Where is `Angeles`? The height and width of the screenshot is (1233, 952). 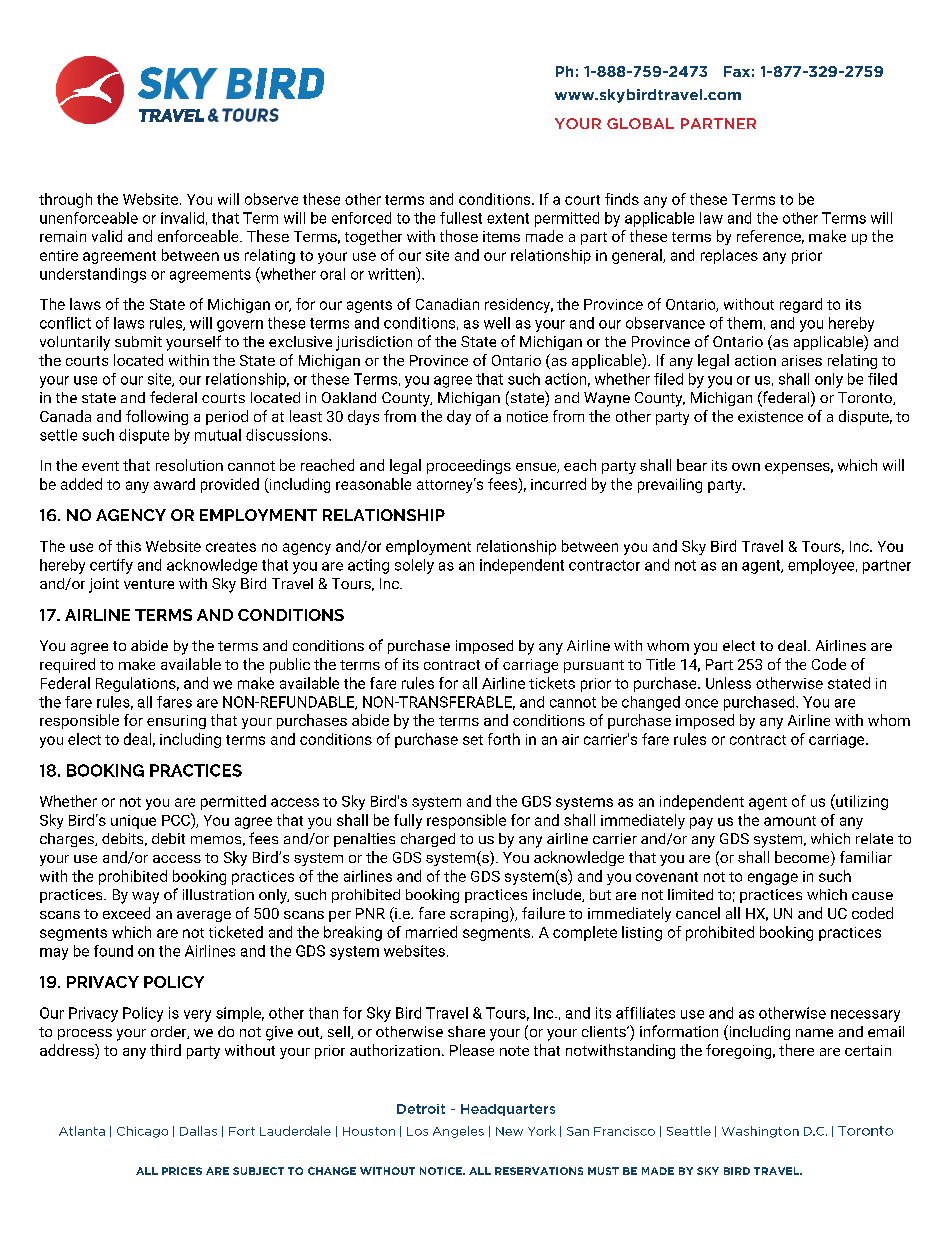
Angeles is located at coordinates (458, 1132).
